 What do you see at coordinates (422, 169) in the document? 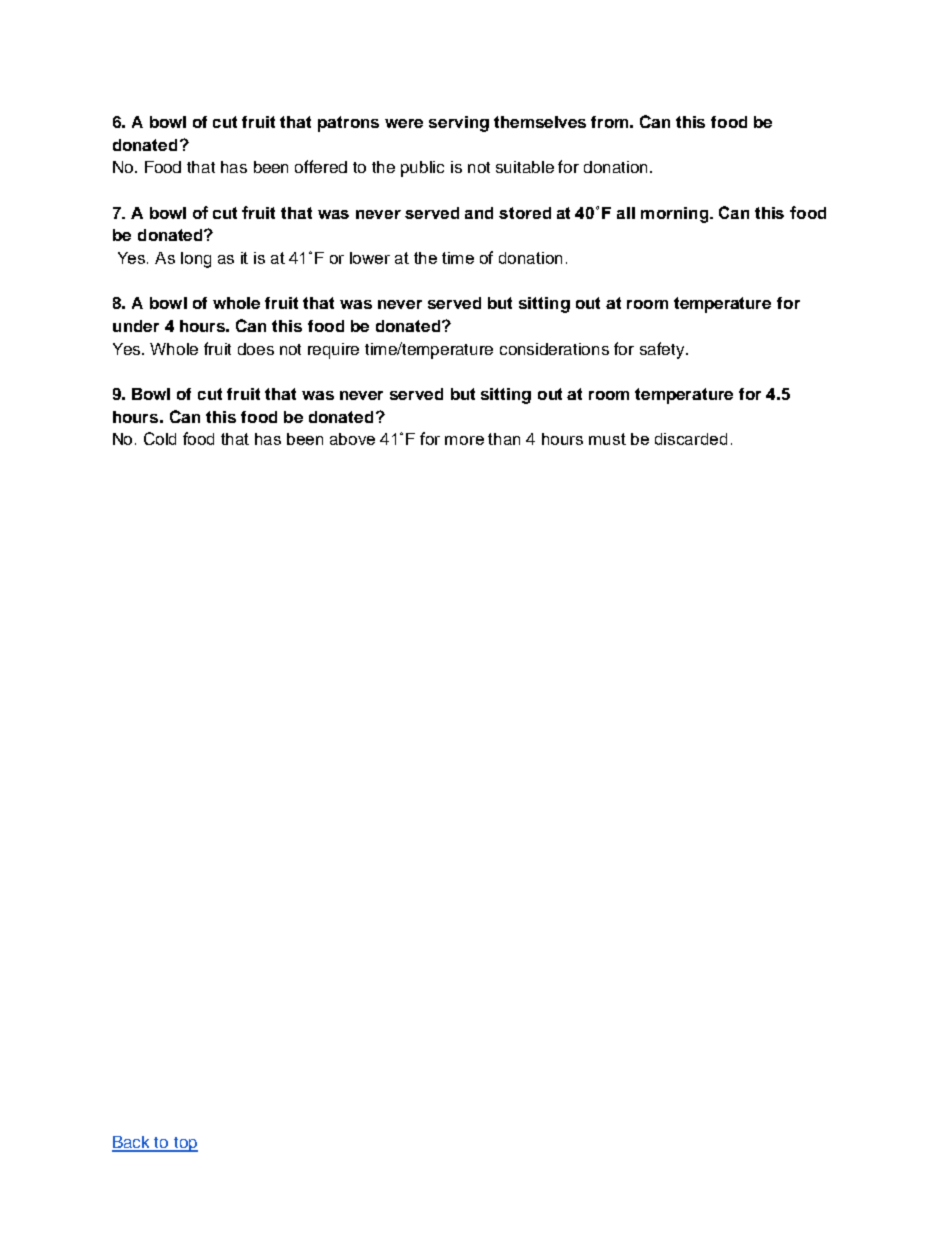
I see `public` at bounding box center [422, 169].
